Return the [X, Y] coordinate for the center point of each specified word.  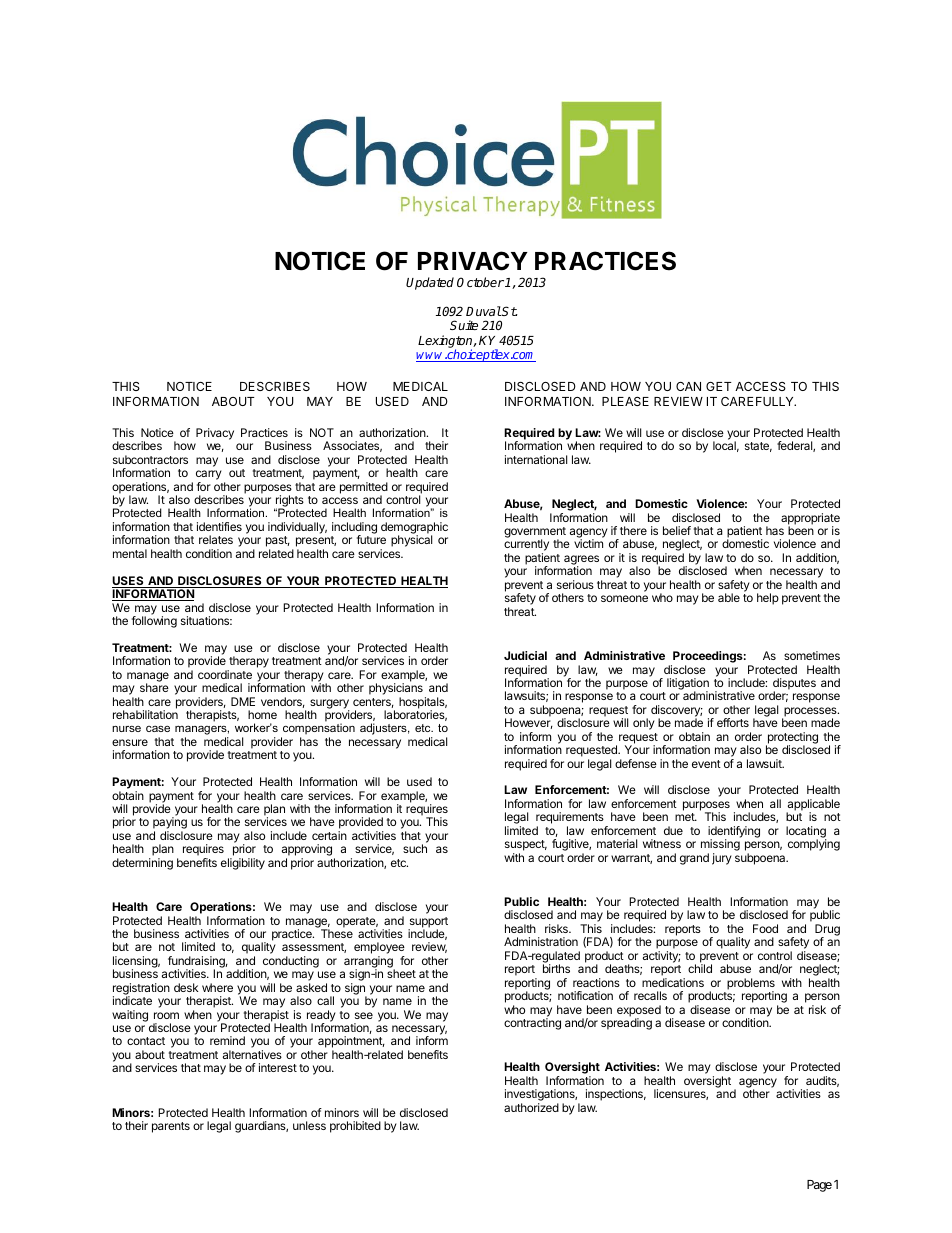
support [428, 923]
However [529, 723]
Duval [484, 311]
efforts [733, 722]
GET [719, 386]
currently [526, 546]
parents [171, 1127]
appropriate [810, 520]
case [158, 728]
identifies [219, 526]
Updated [430, 283]
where [217, 987]
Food [765, 928]
